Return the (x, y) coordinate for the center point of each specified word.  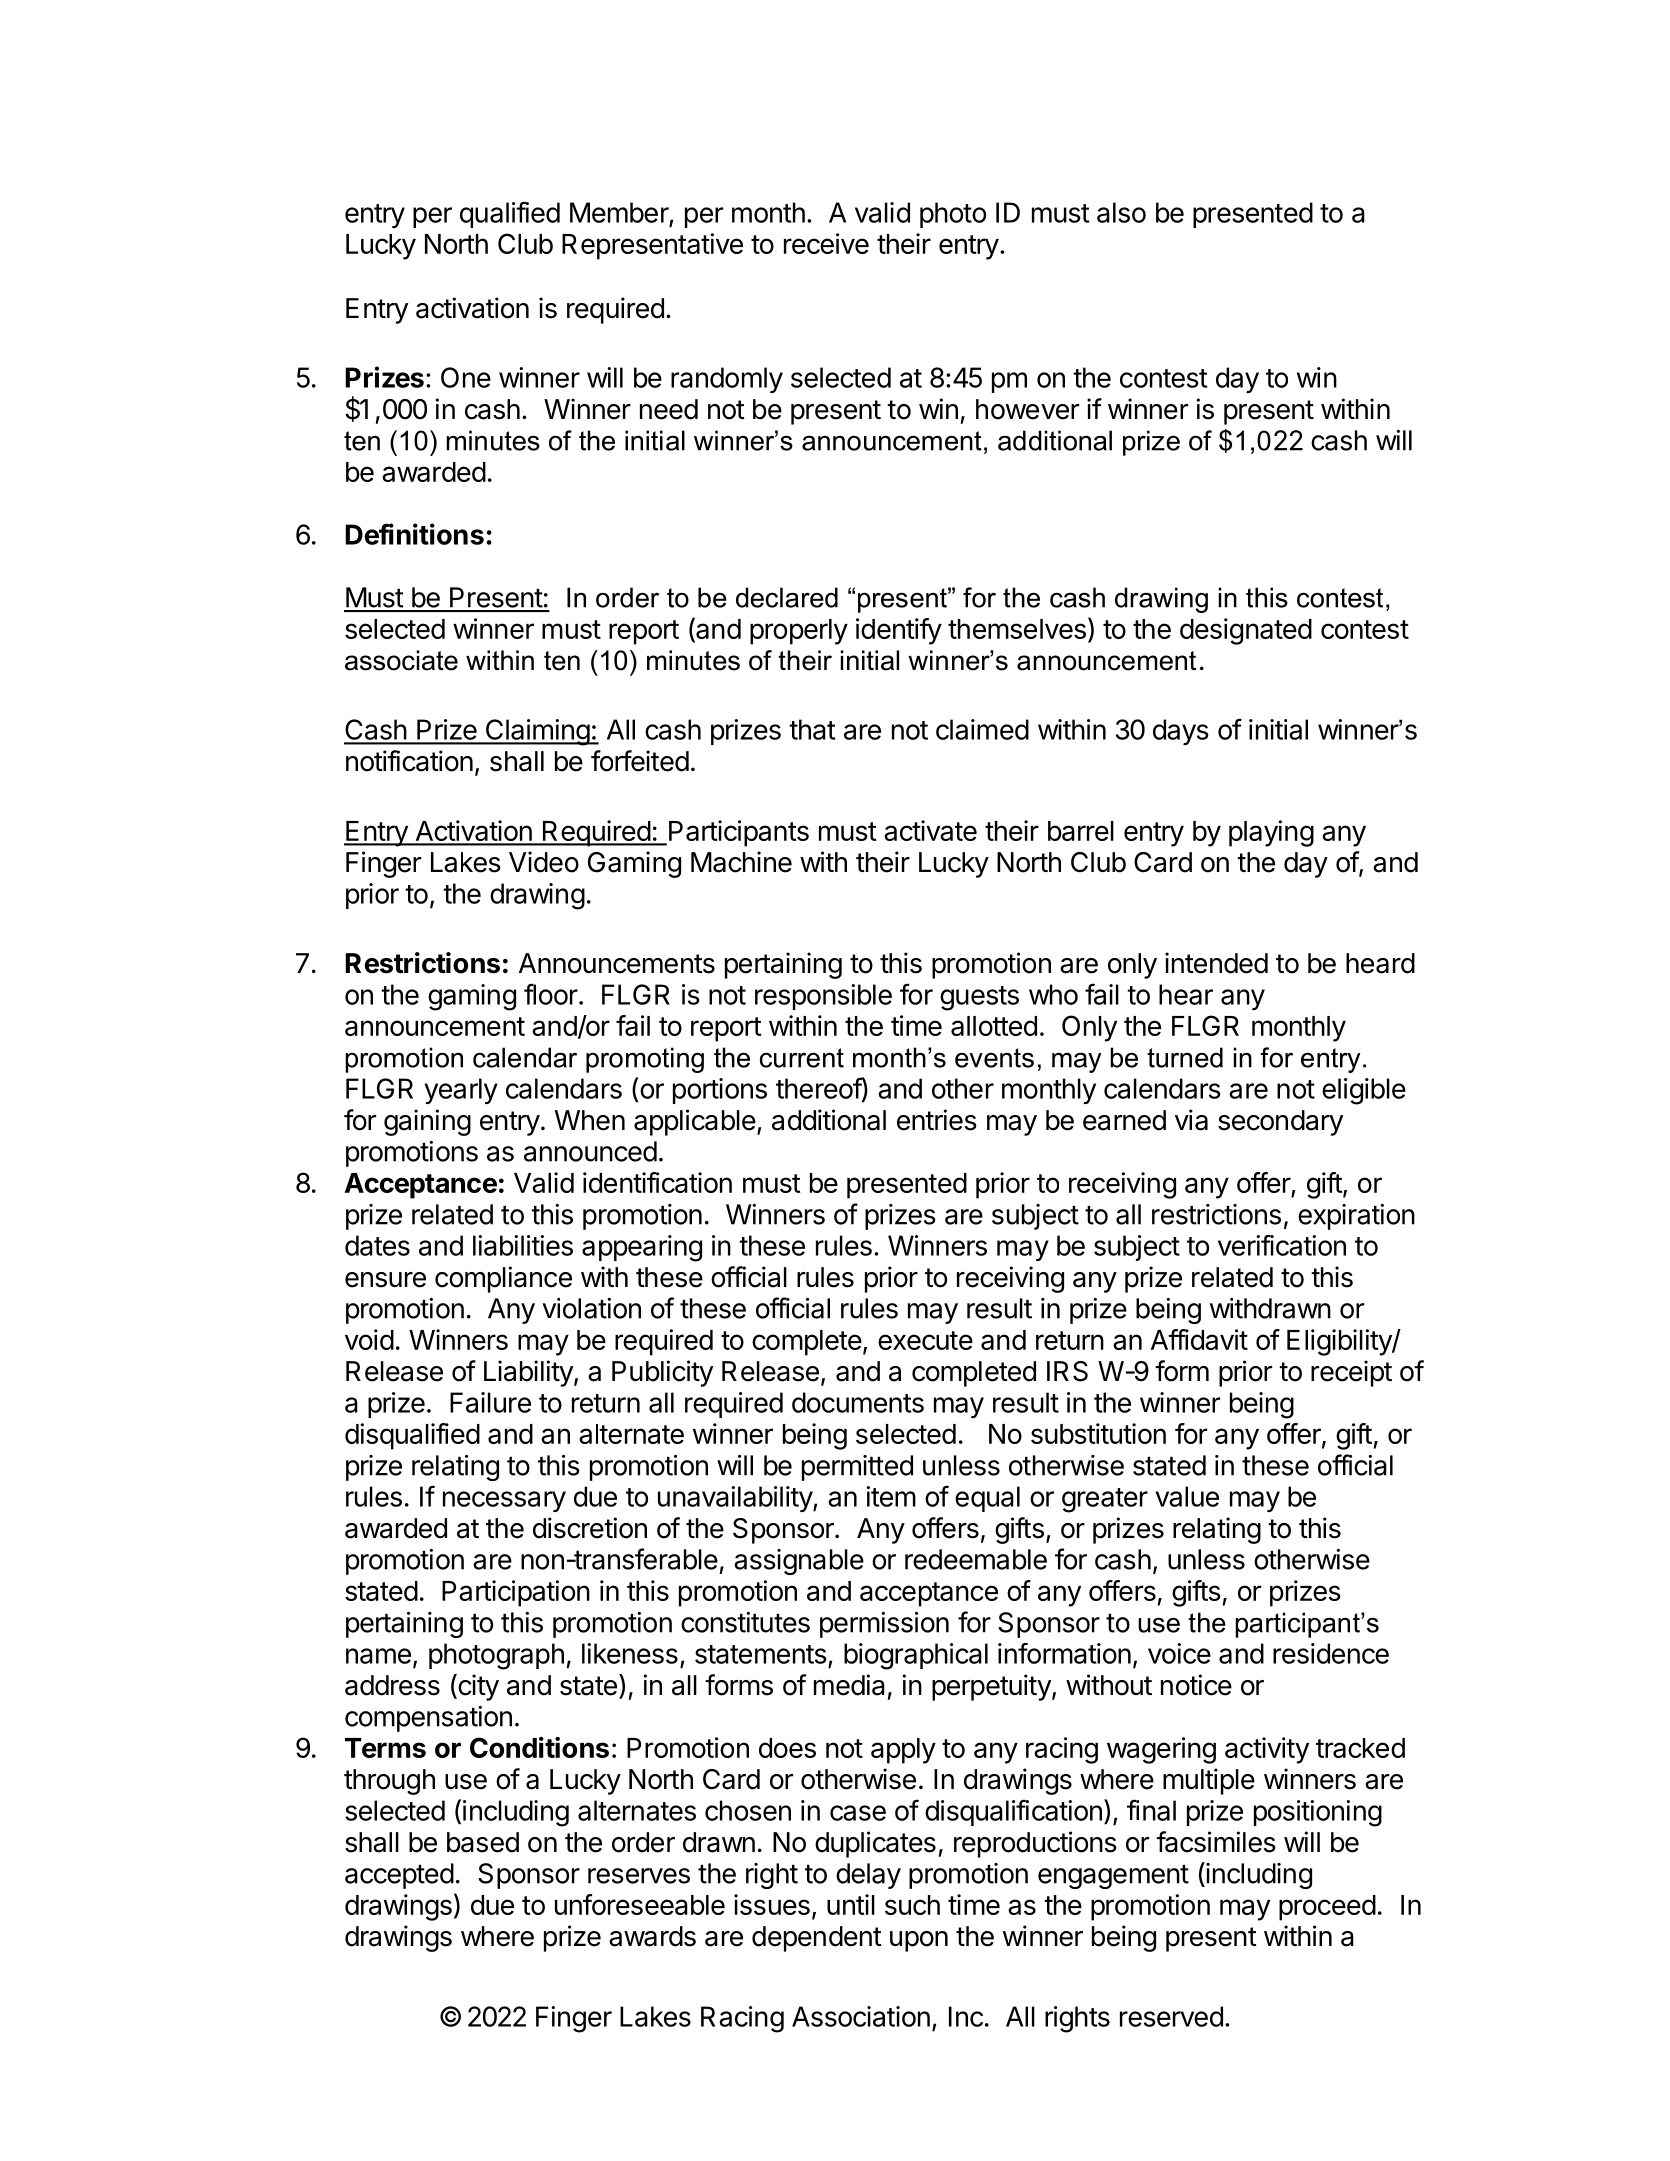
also (1121, 212)
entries (937, 1120)
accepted (399, 1876)
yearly (461, 1091)
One (466, 377)
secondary (1280, 1123)
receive (826, 243)
